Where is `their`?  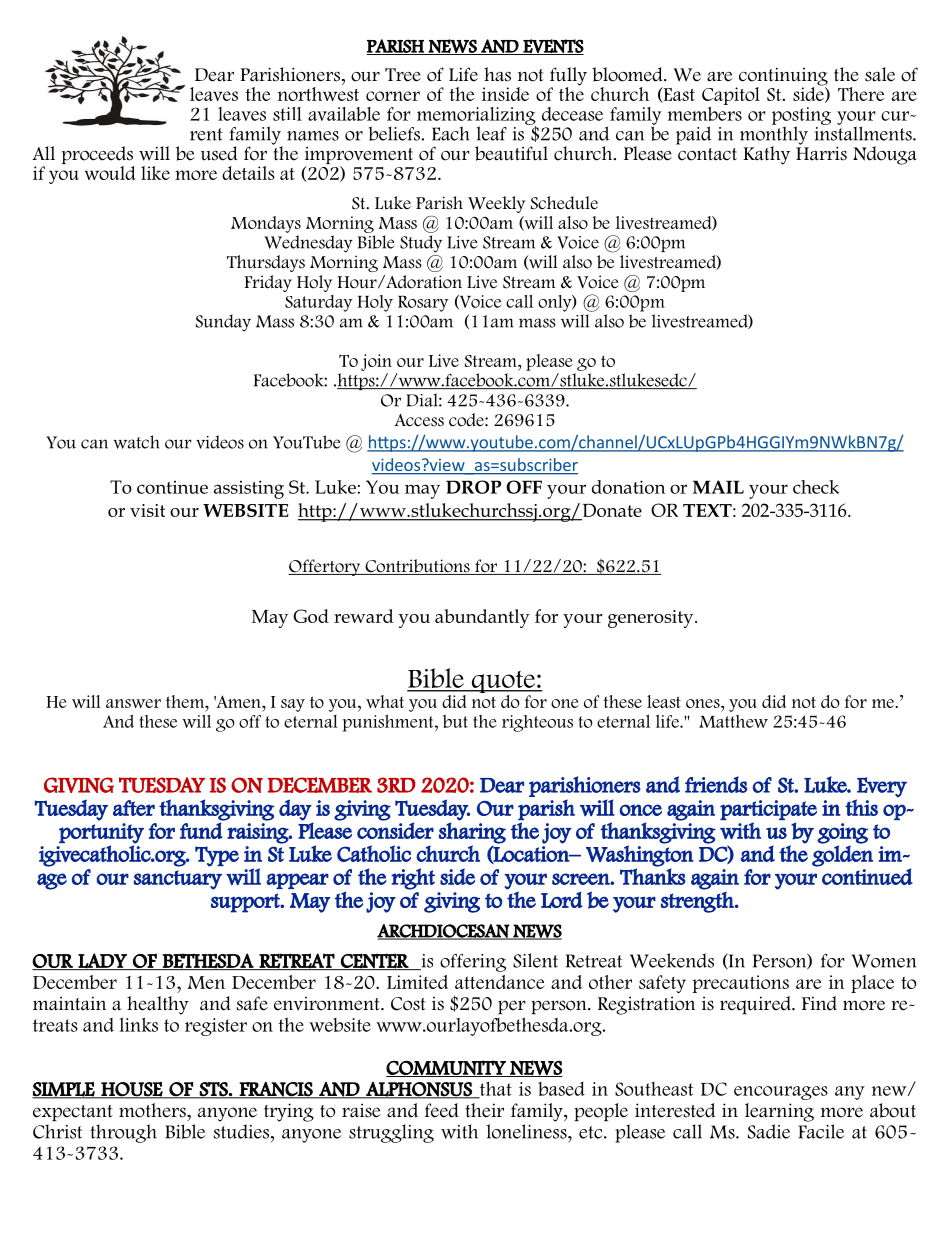
their is located at coordinates (484, 1110).
